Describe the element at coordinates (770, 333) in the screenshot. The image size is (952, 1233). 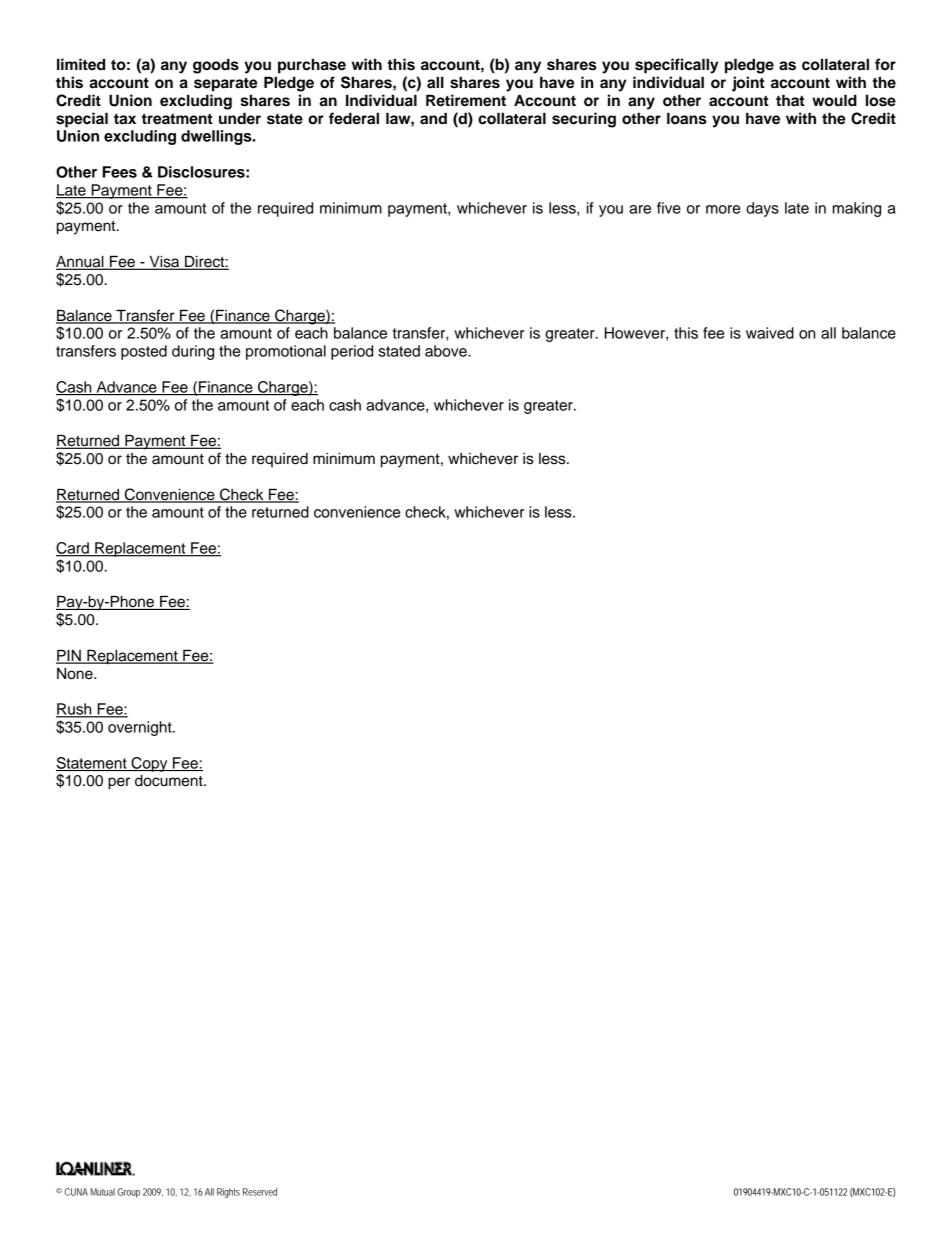
I see `waived` at that location.
